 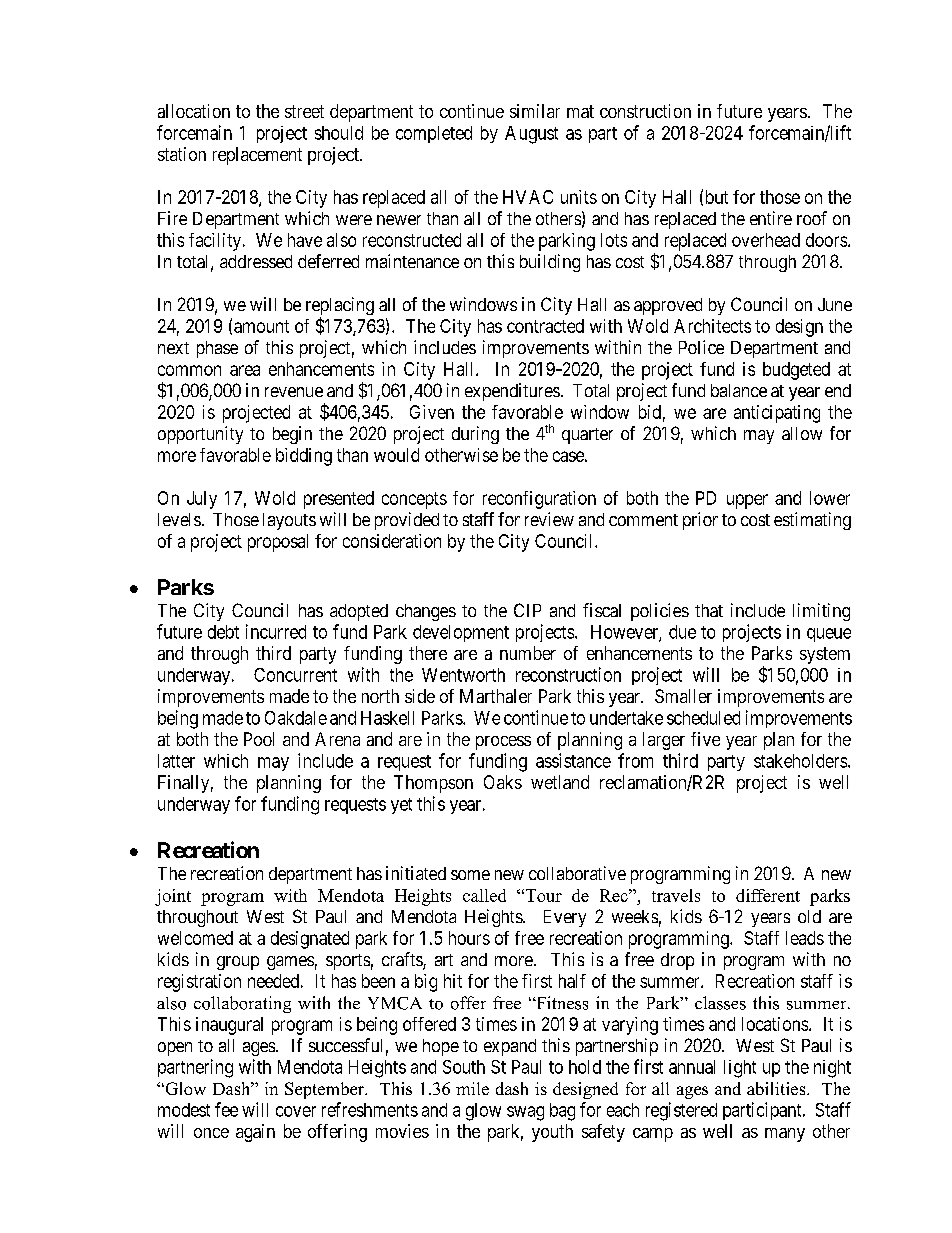 I want to click on development, so click(x=461, y=633).
